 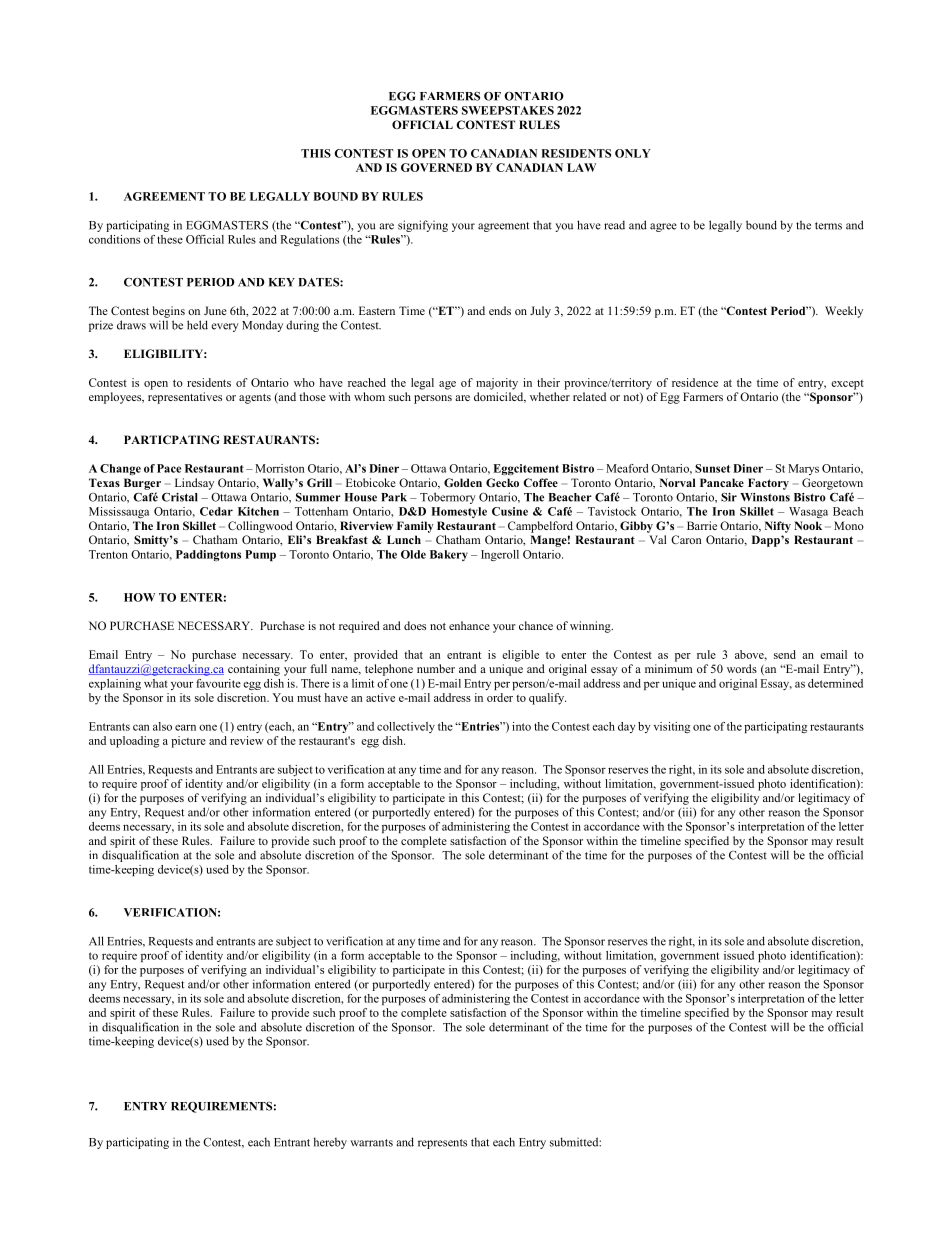 I want to click on Gecko, so click(x=502, y=482).
